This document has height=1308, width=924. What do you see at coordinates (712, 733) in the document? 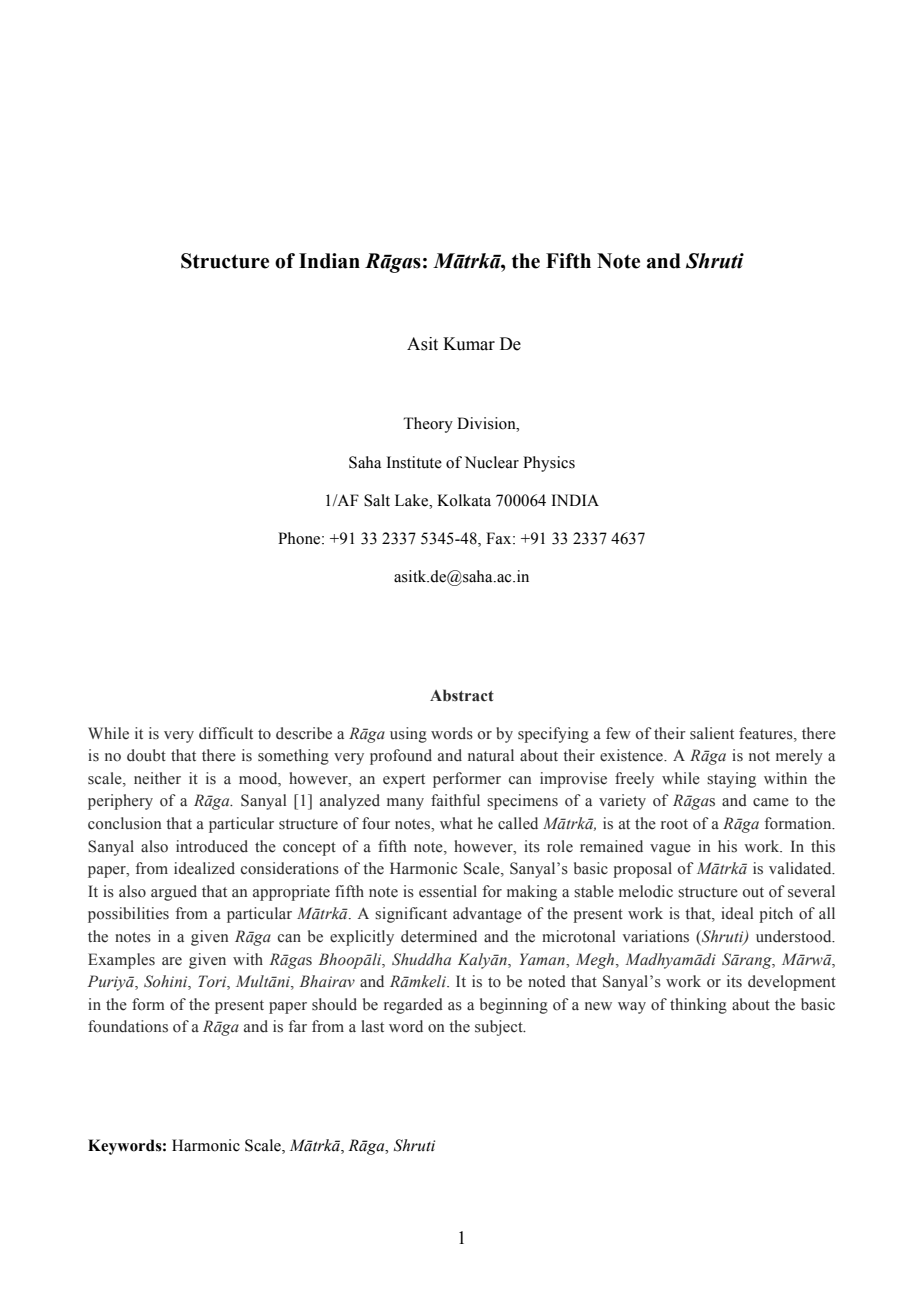
I see `salient` at bounding box center [712, 733].
